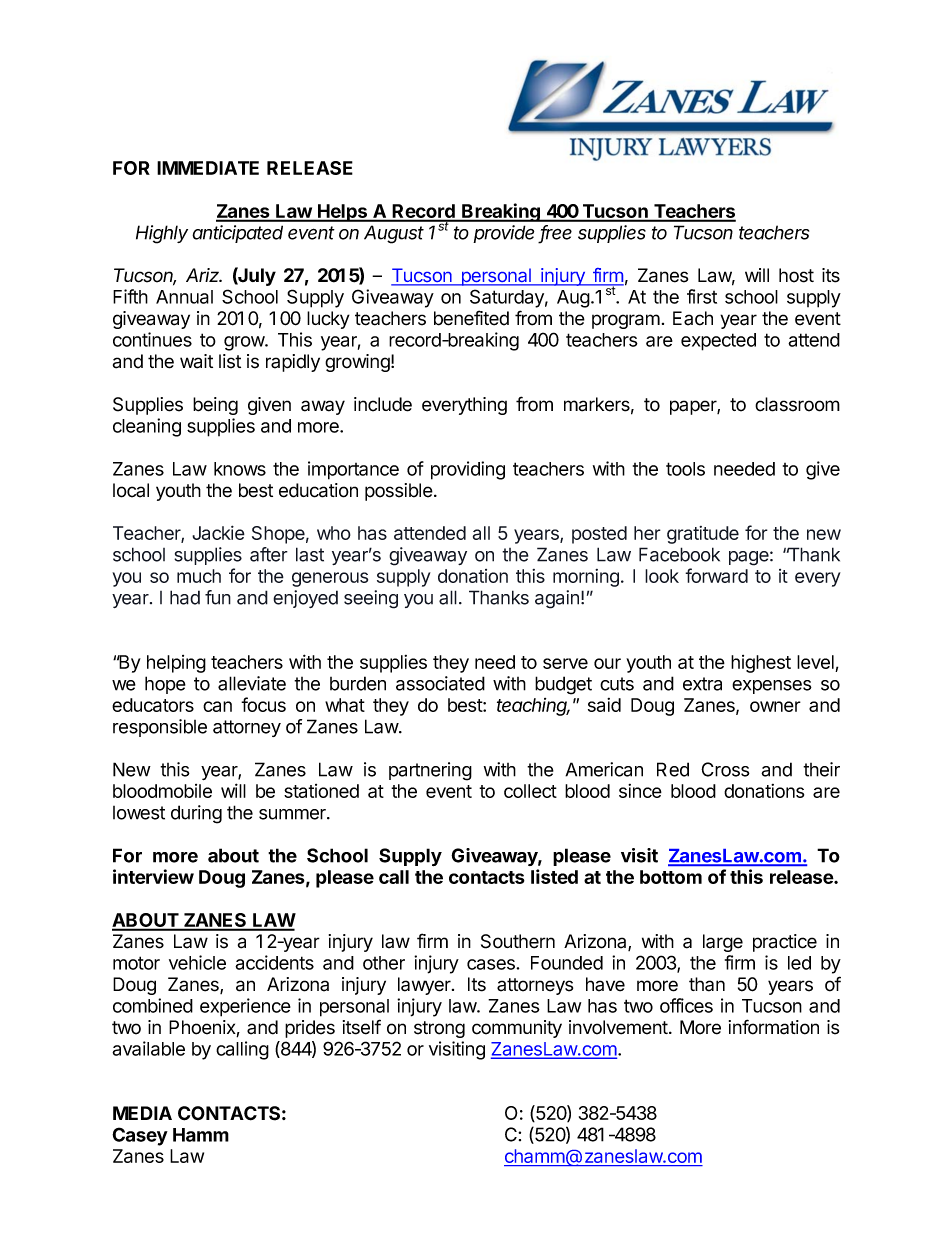 The image size is (952, 1233). What do you see at coordinates (796, 275) in the screenshot?
I see `host` at bounding box center [796, 275].
